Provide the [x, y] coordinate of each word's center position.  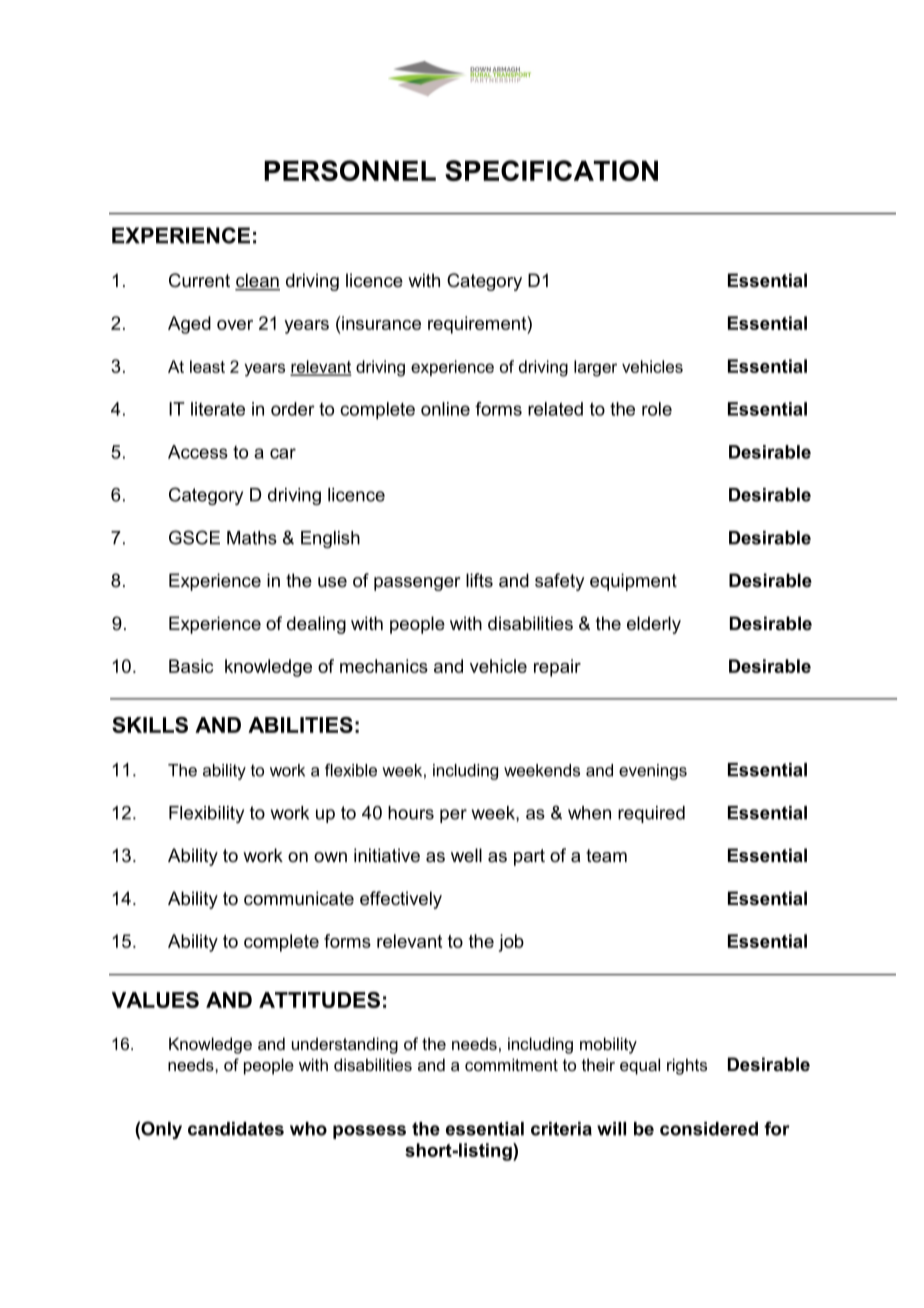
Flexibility [206, 814]
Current [199, 280]
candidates [236, 1129]
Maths [252, 538]
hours [411, 813]
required [651, 814]
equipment [633, 582]
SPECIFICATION [551, 170]
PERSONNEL [350, 170]
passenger [417, 584]
